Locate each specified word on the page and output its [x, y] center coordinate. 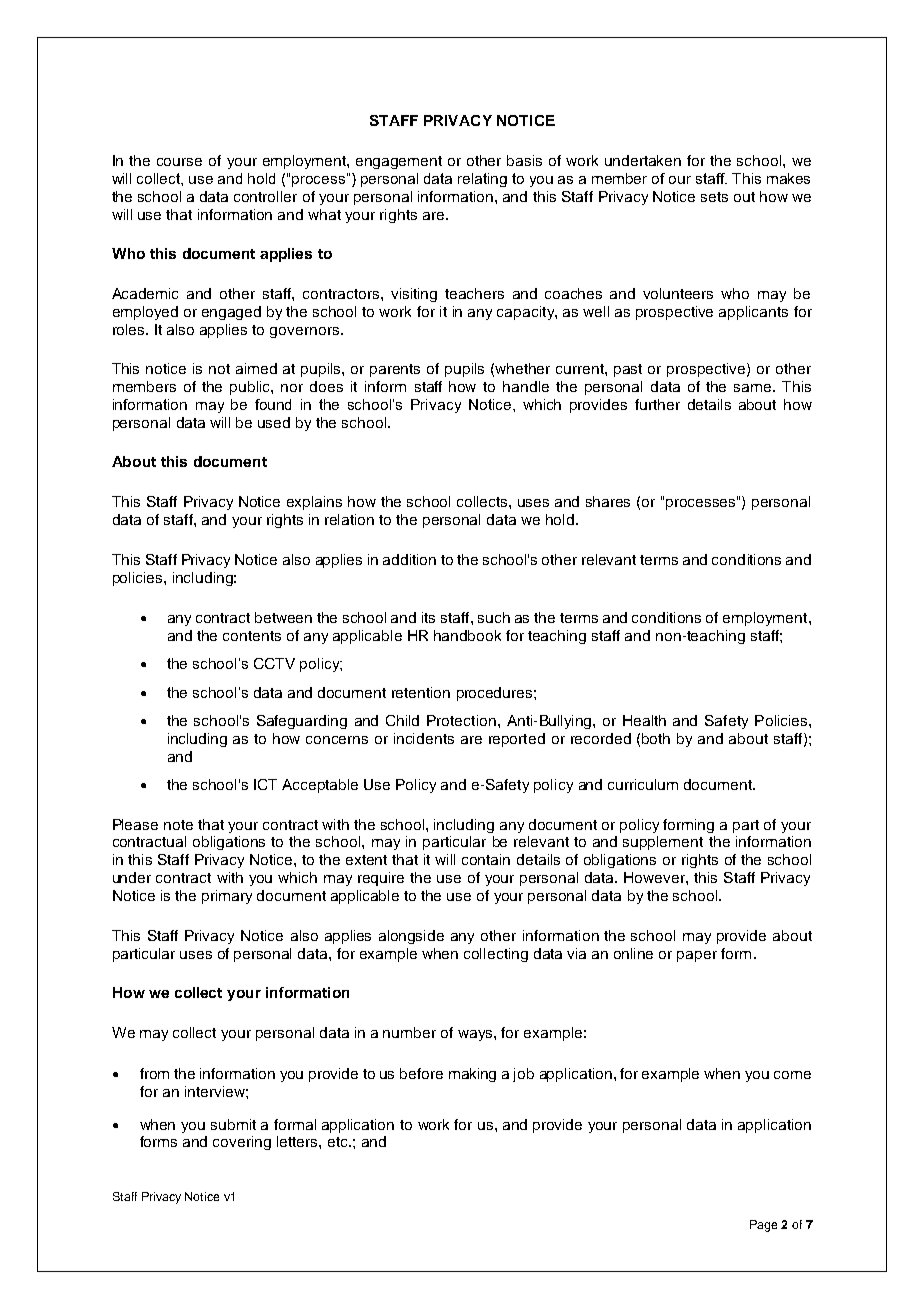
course [179, 162]
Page [763, 1226]
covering [242, 1143]
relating [482, 180]
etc [339, 1142]
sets [714, 197]
